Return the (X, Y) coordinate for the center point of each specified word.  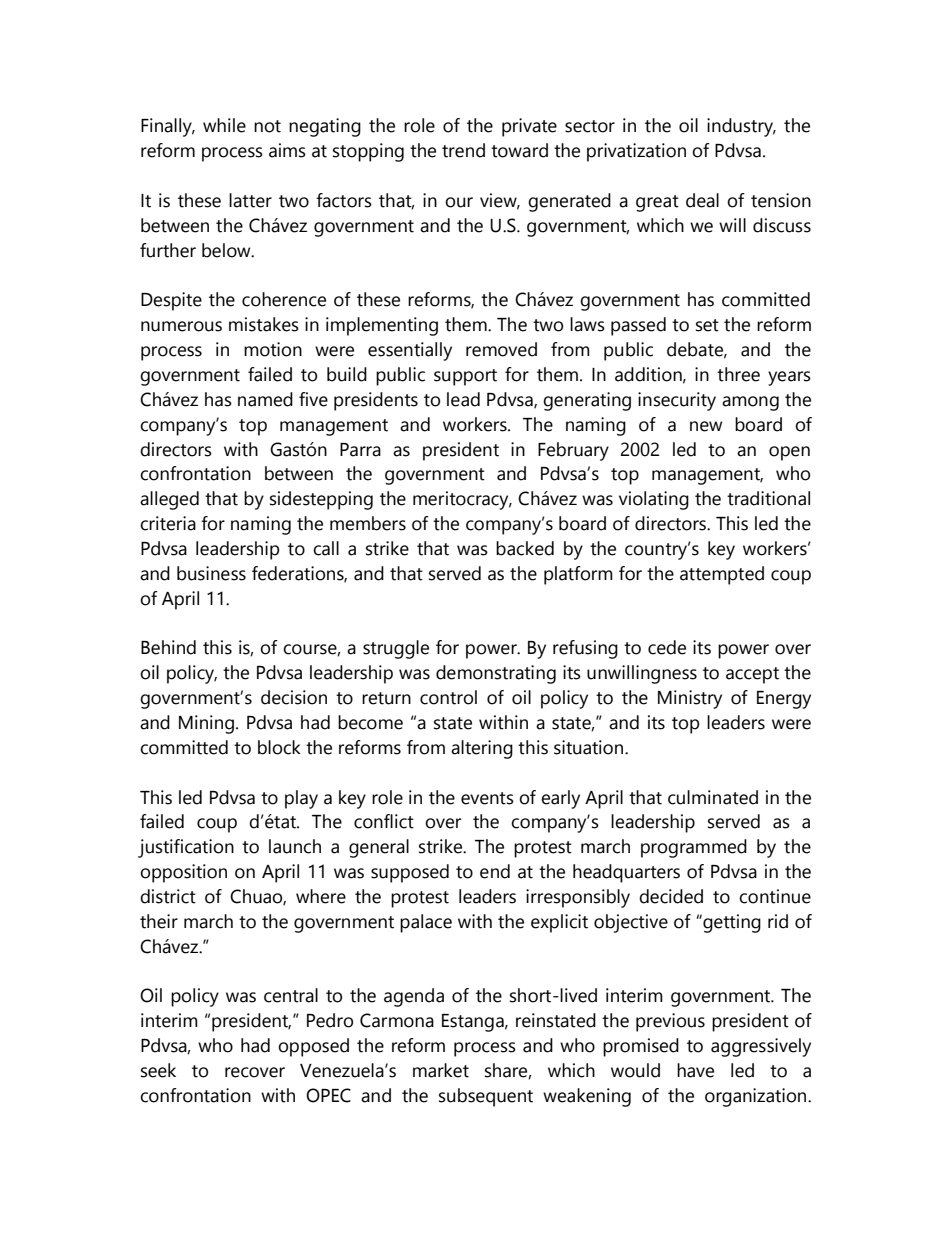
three (738, 374)
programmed (694, 848)
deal (702, 200)
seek (158, 1070)
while (224, 125)
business (211, 573)
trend (463, 150)
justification (186, 848)
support (465, 377)
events (487, 798)
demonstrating (496, 674)
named (265, 399)
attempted (722, 575)
